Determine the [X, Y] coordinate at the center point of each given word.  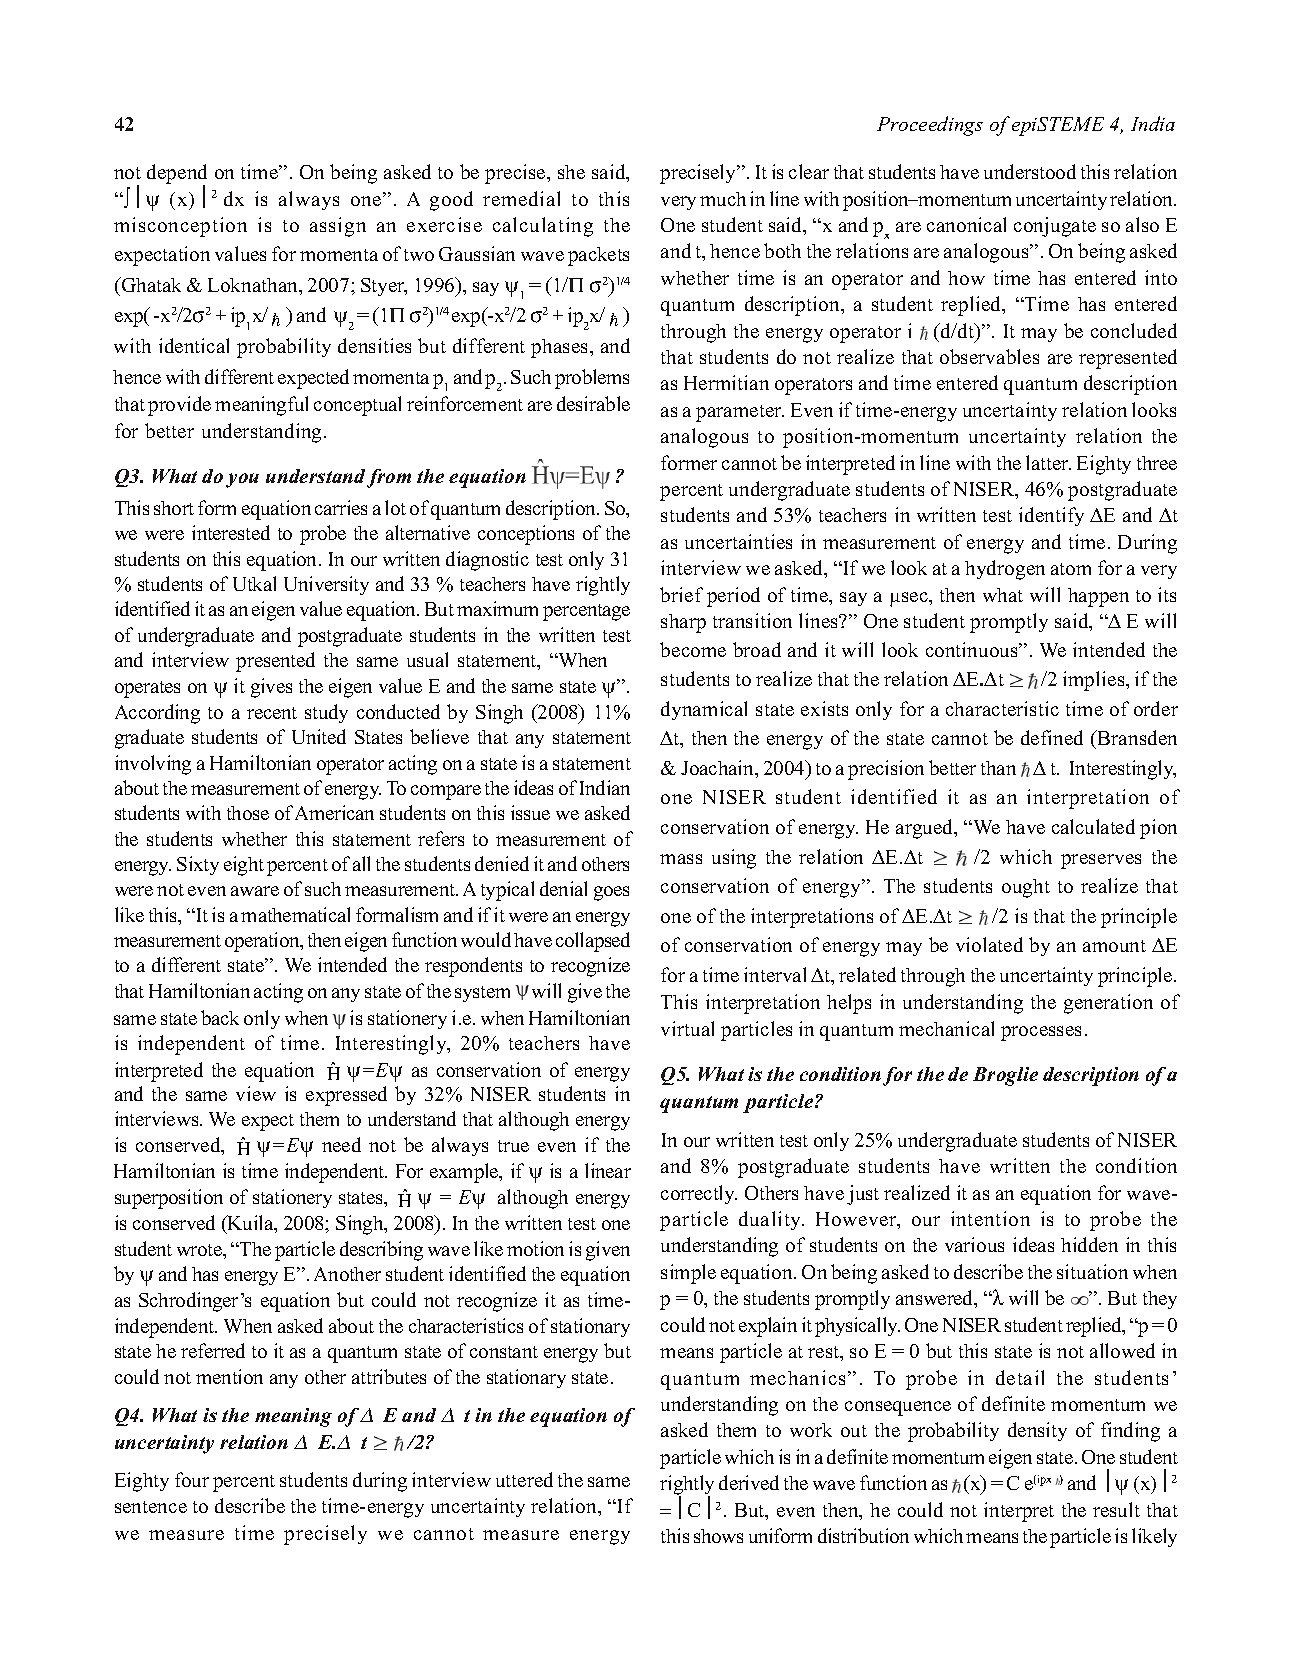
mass [681, 859]
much [723, 199]
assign [338, 227]
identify [1051, 516]
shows [718, 1536]
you [242, 480]
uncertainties [738, 541]
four [192, 1479]
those [248, 813]
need [341, 1144]
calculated [1093, 826]
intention [990, 1218]
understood [1030, 171]
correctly [699, 1194]
